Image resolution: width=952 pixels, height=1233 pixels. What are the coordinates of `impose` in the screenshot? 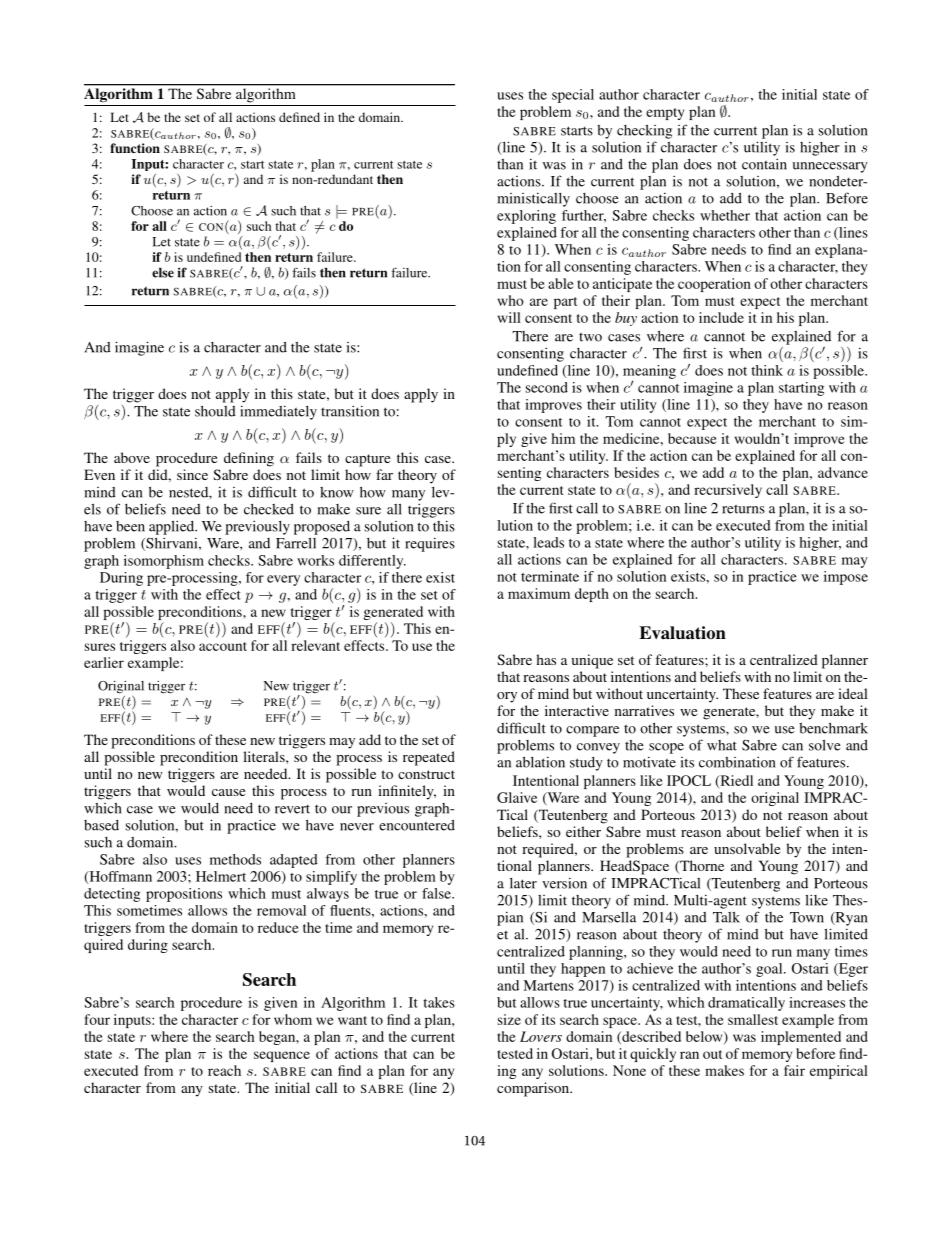 It's located at (846, 578).
